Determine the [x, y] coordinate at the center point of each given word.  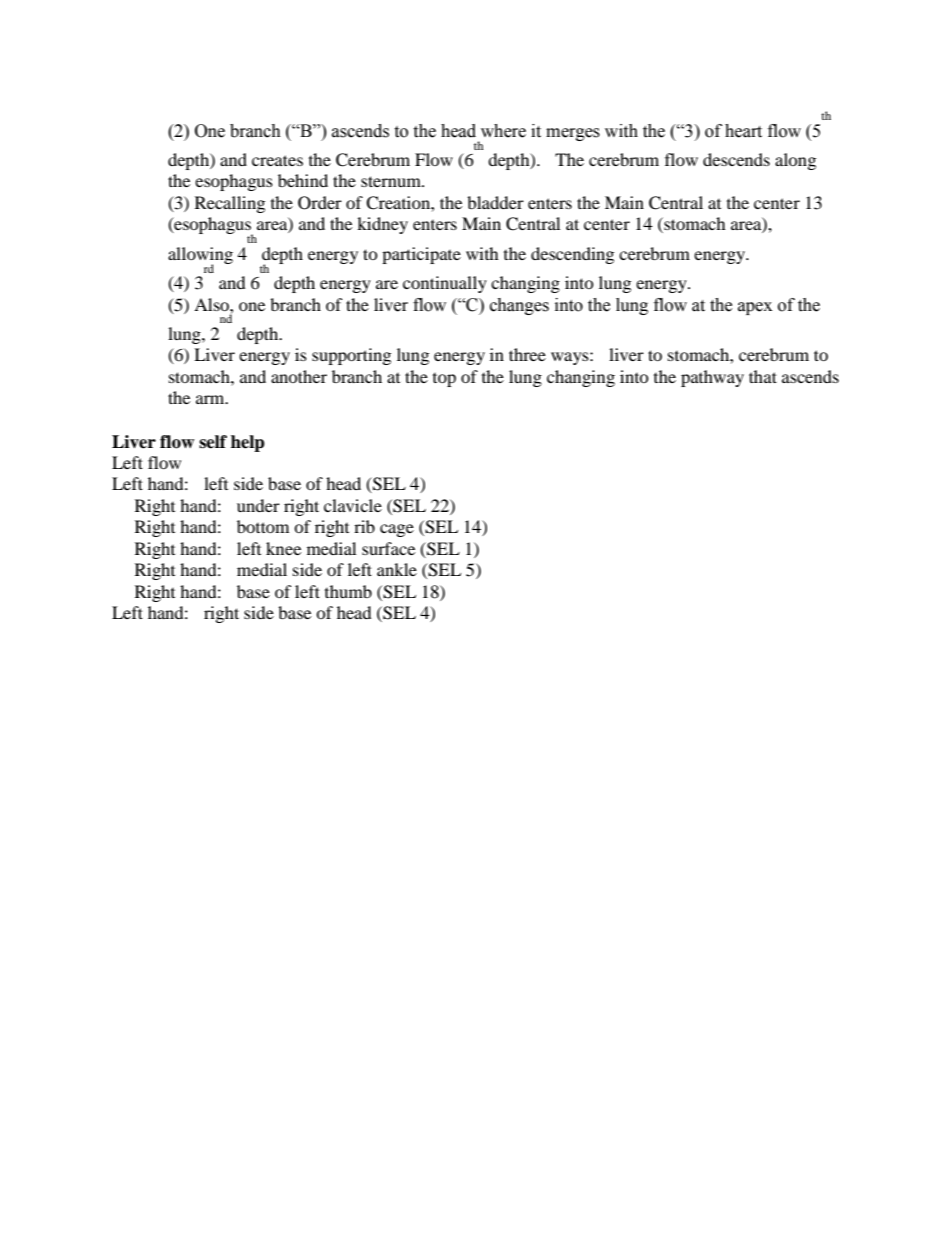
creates [277, 160]
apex [755, 308]
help [248, 443]
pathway [712, 378]
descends [736, 159]
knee [283, 548]
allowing [200, 256]
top [444, 380]
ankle [397, 569]
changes [519, 306]
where [503, 131]
